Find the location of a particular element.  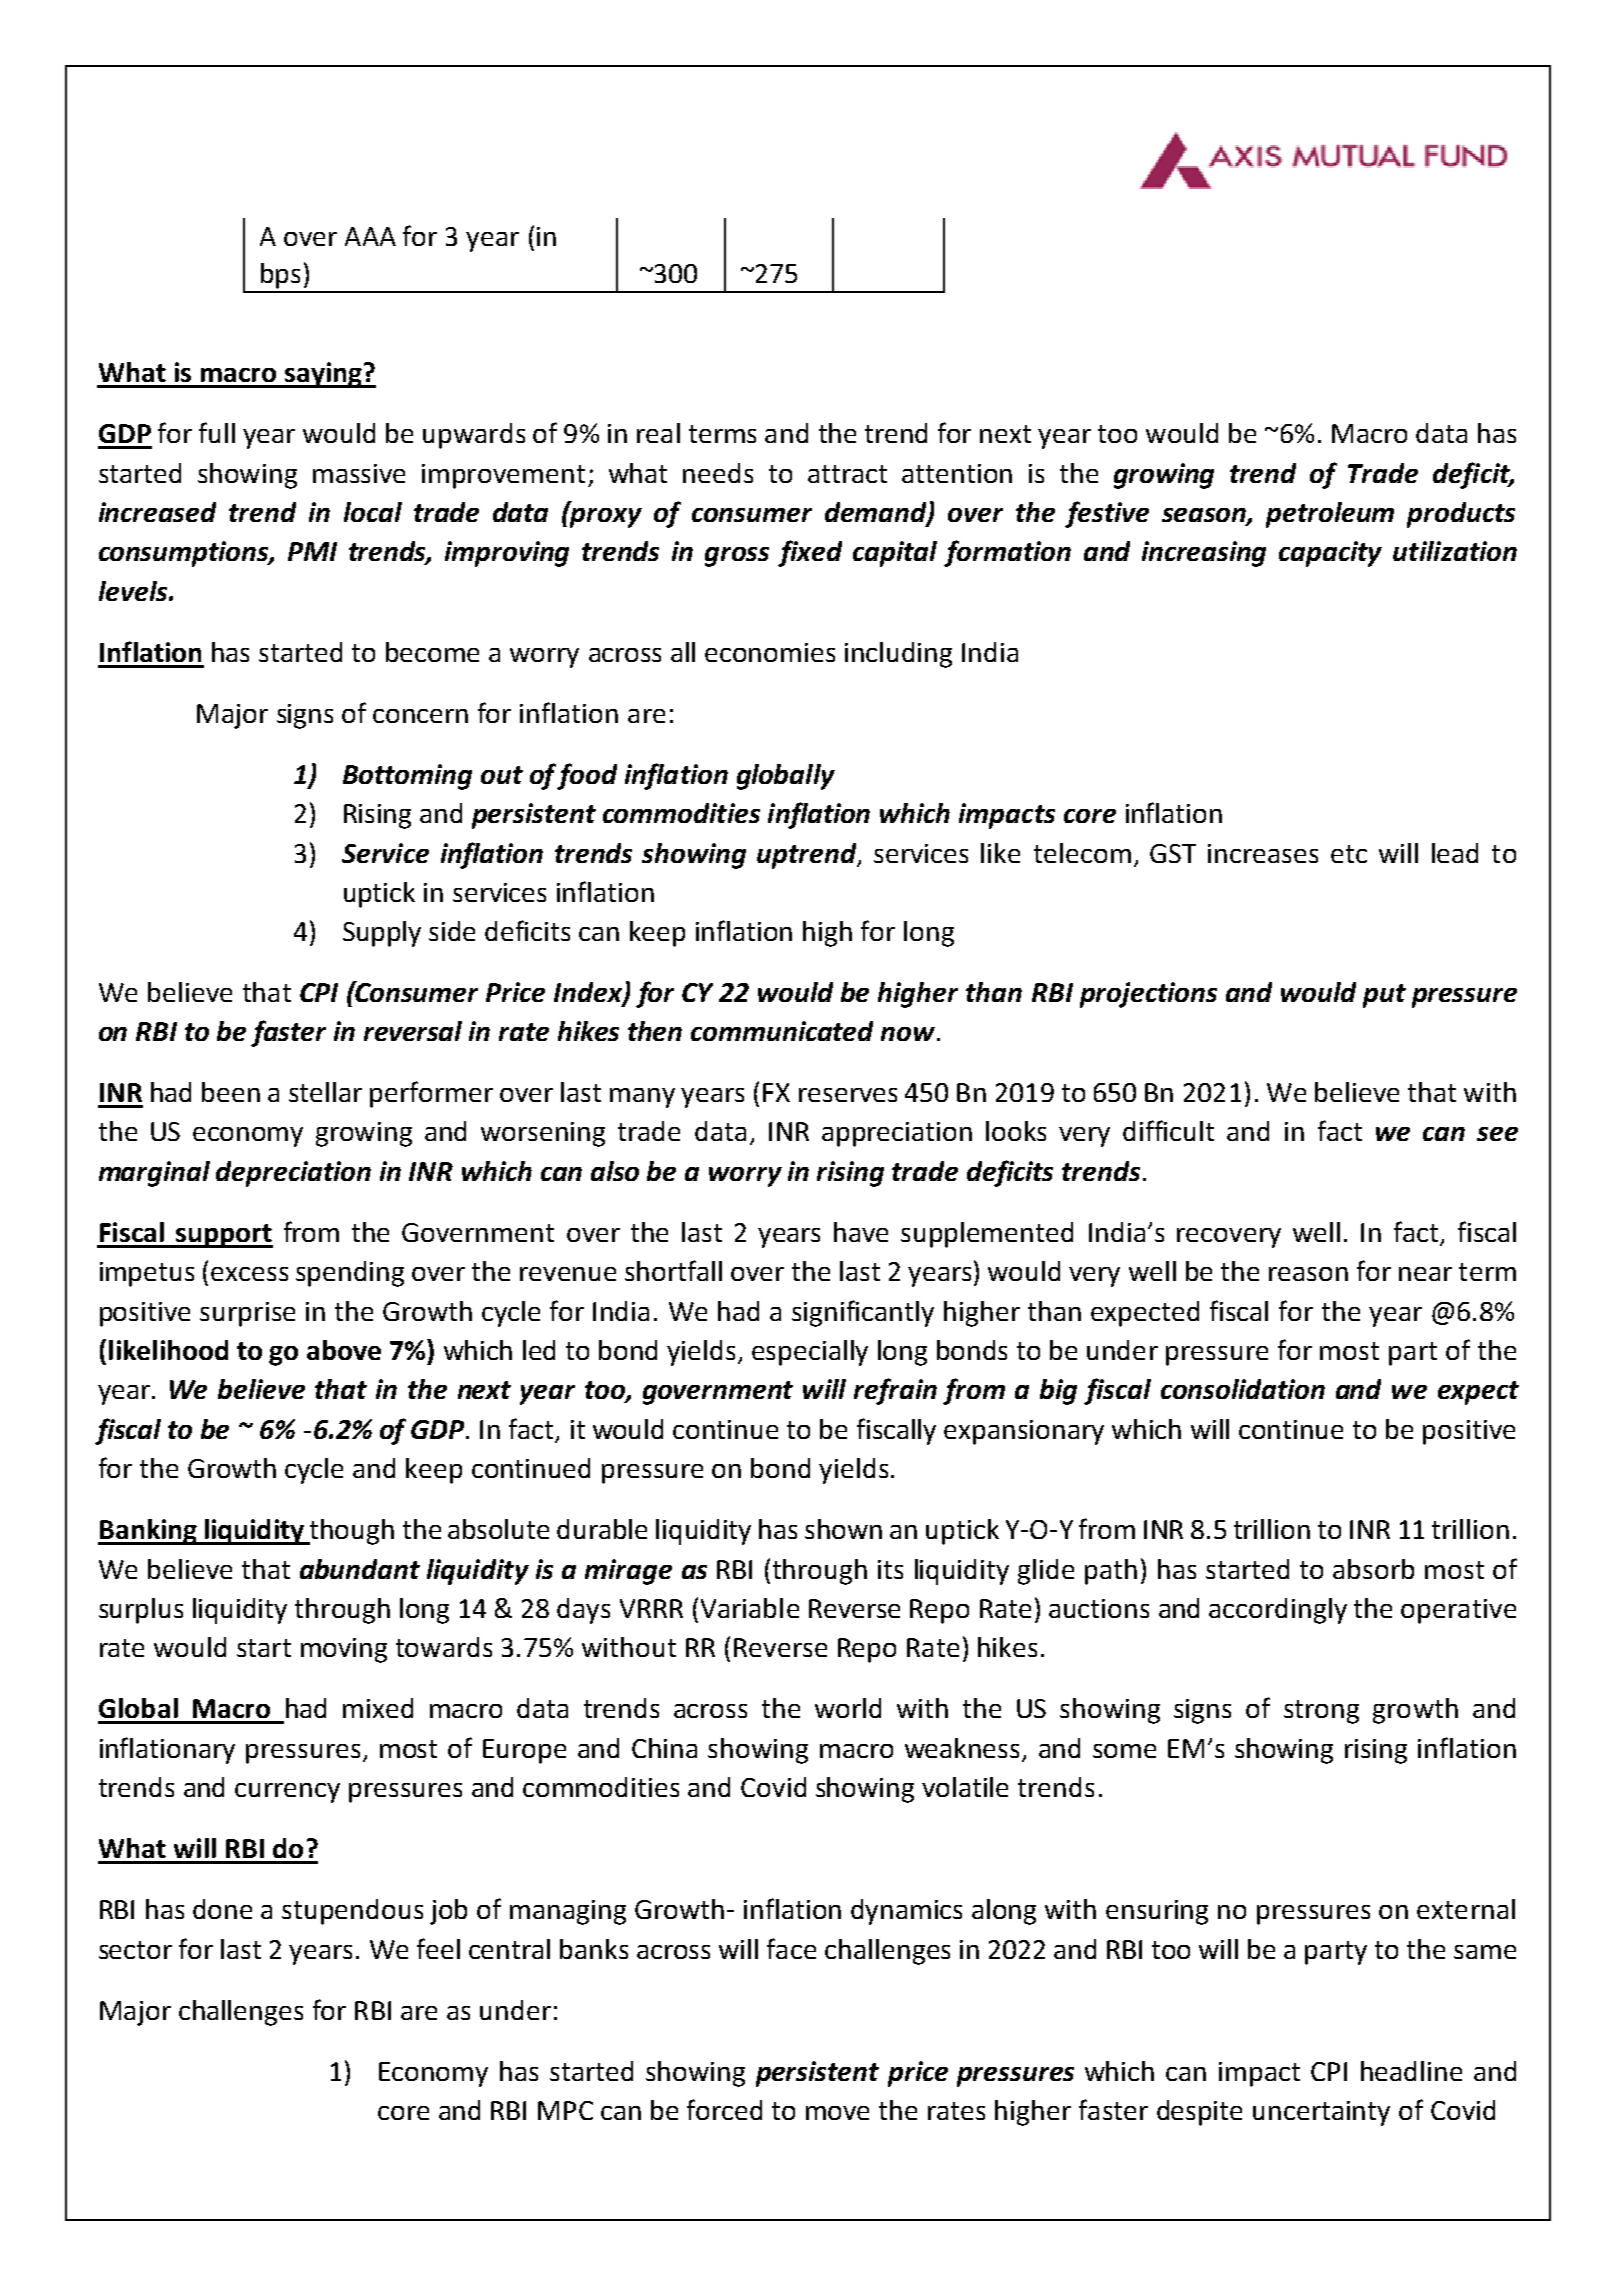

mixed is located at coordinates (378, 1708).
